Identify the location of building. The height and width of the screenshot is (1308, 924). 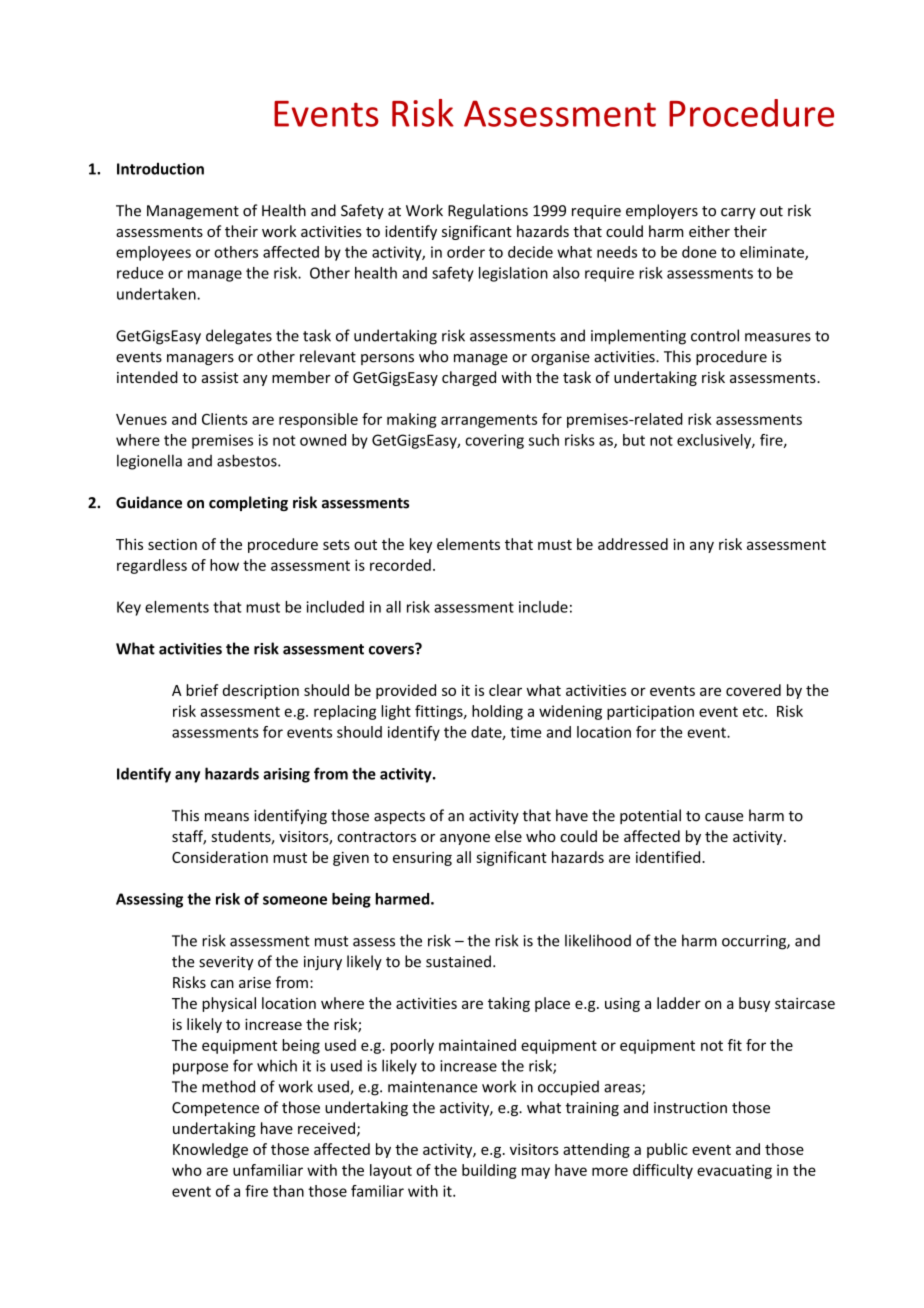
(489, 1171).
